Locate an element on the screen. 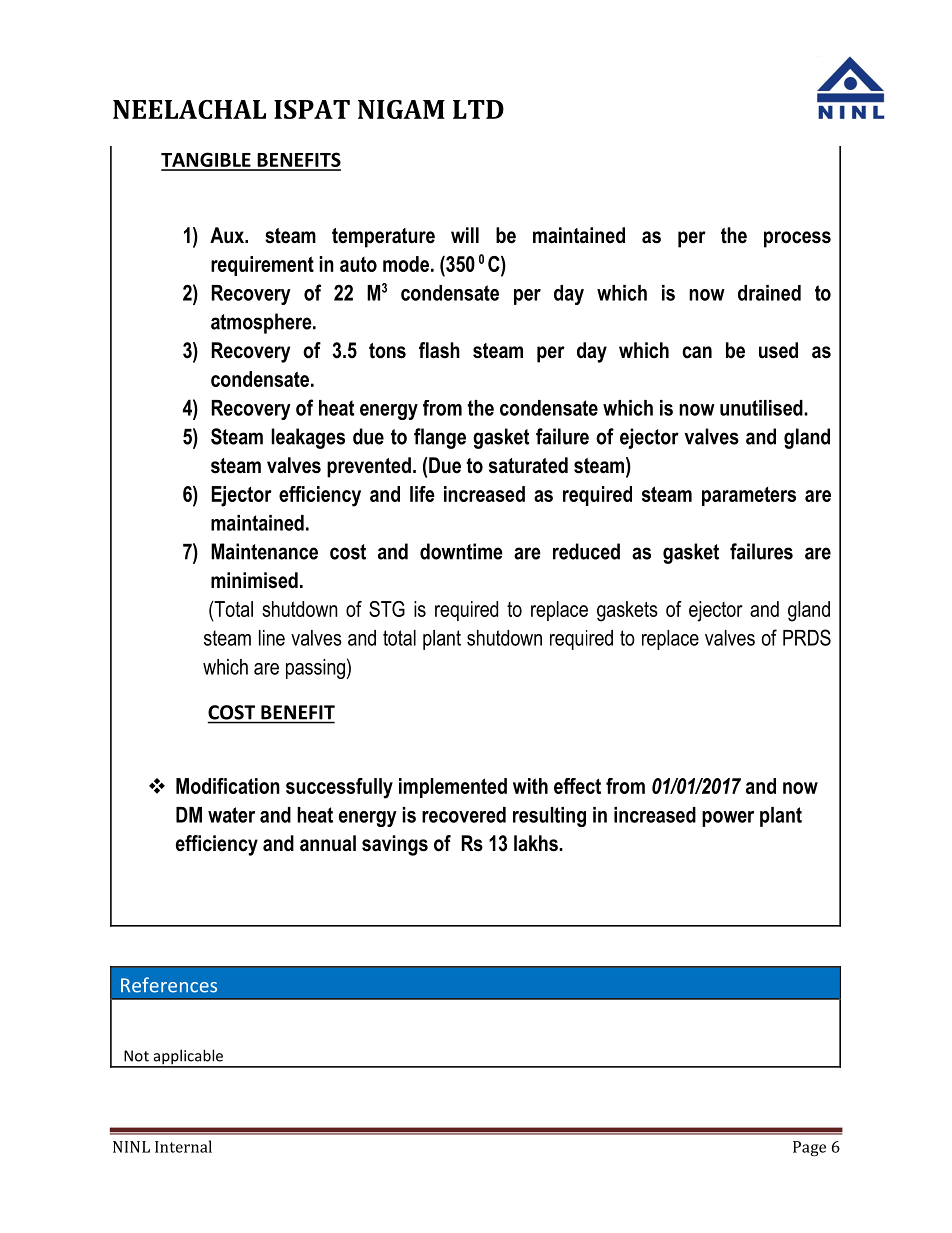  Internal is located at coordinates (183, 1146).
